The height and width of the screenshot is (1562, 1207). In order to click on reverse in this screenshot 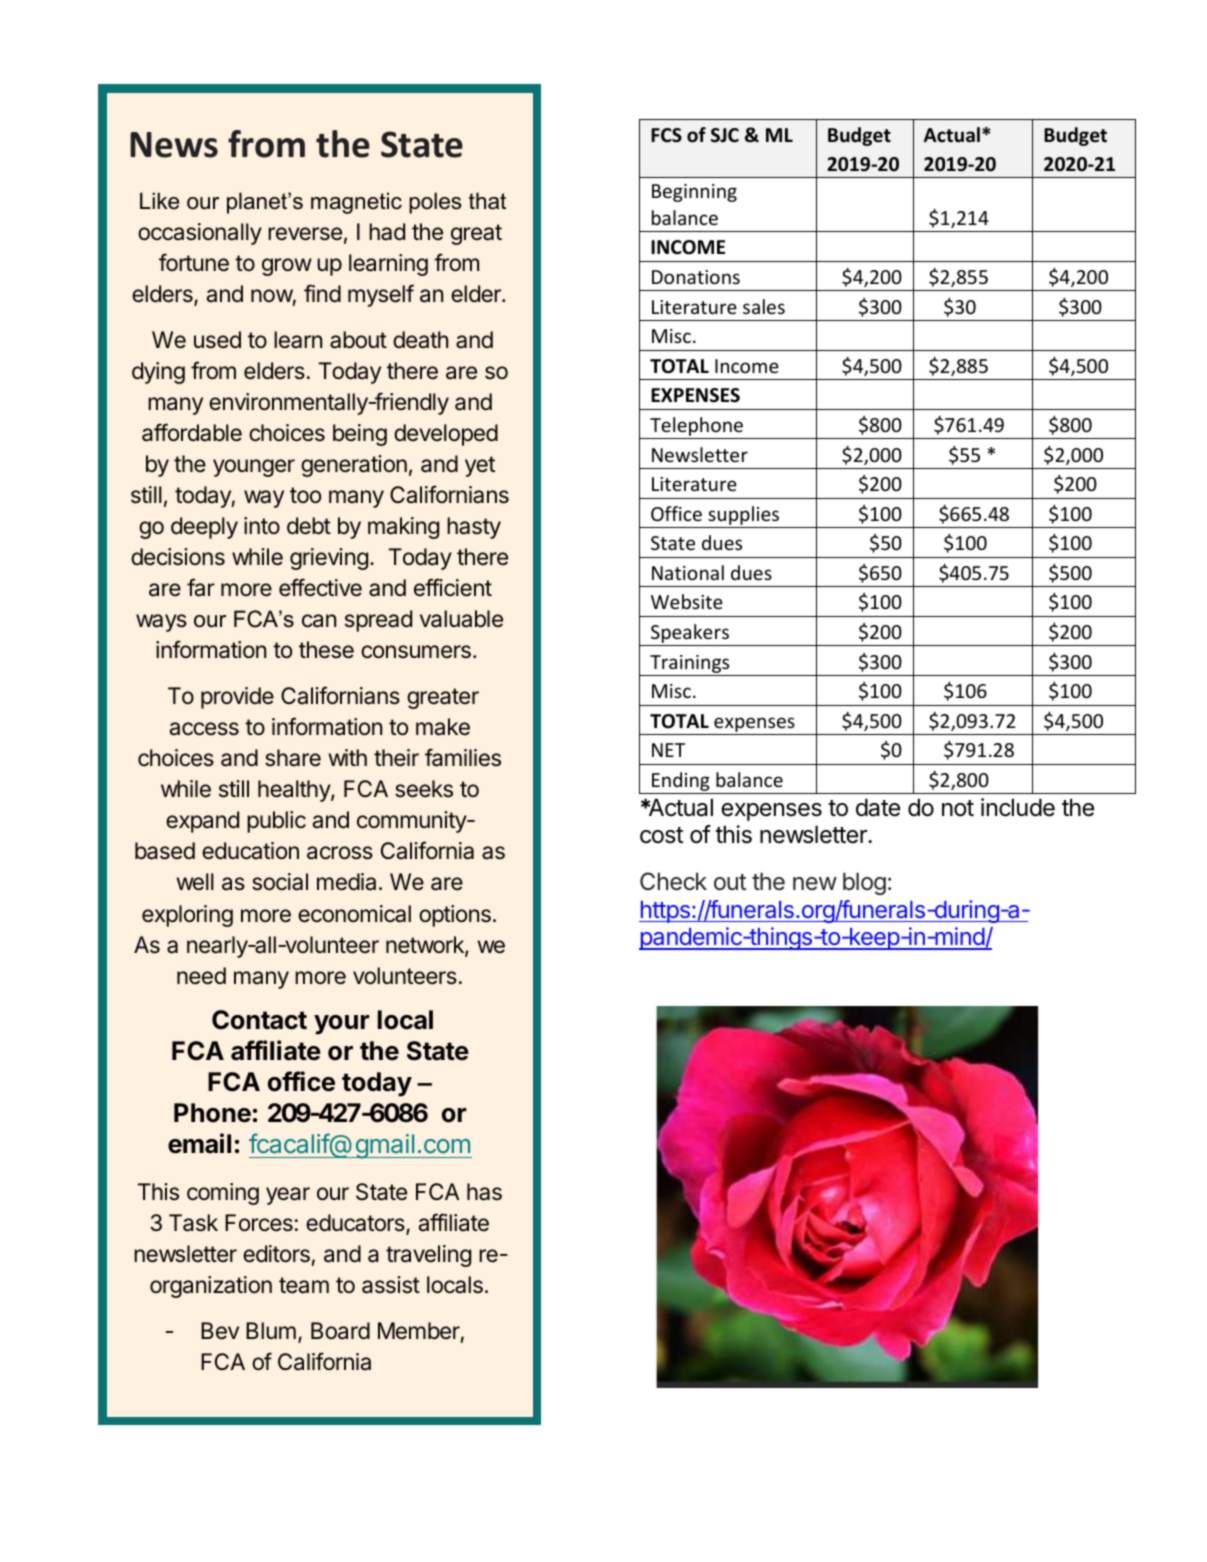, I will do `click(305, 234)`.
